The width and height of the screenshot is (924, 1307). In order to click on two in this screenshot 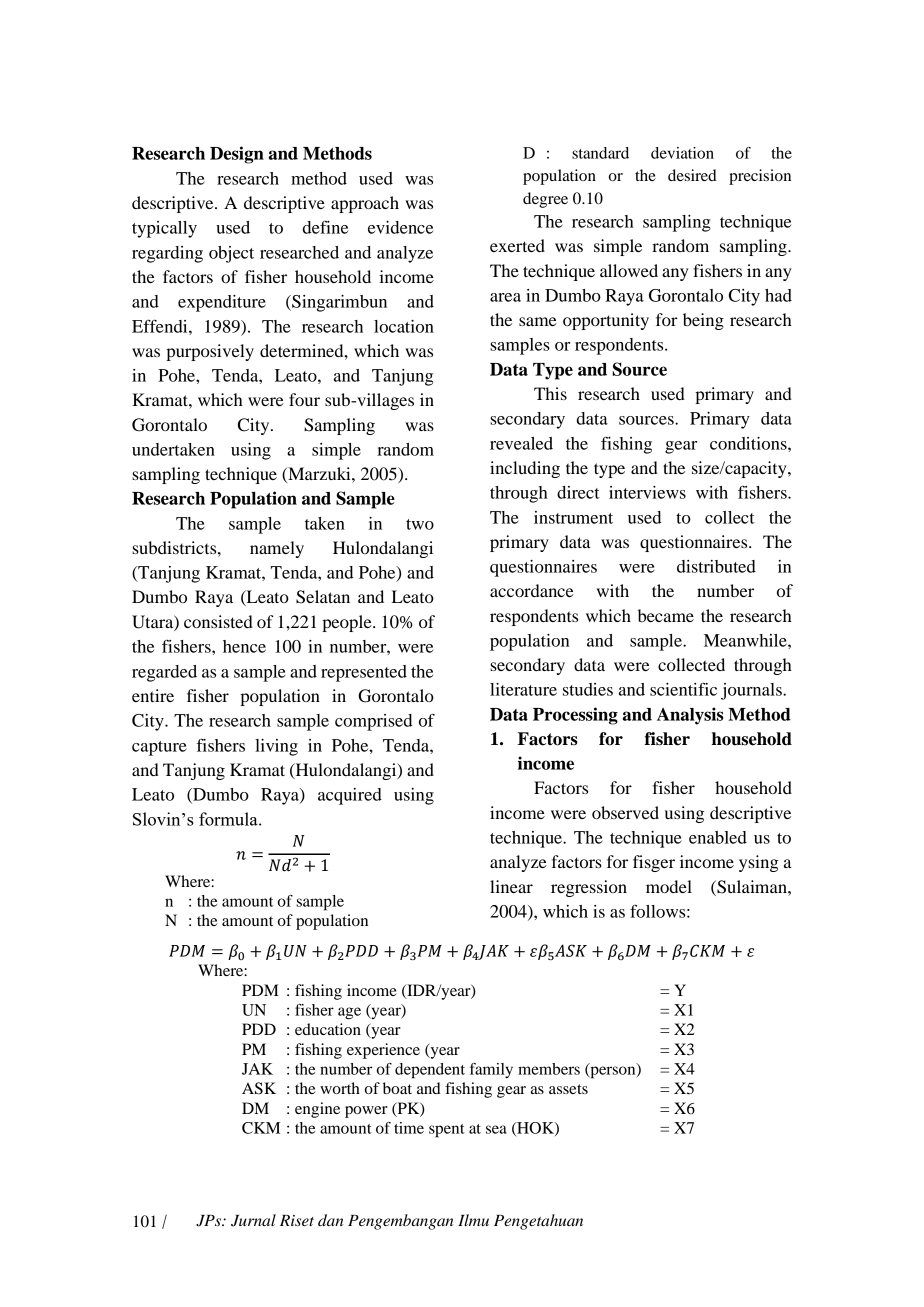, I will do `click(420, 524)`.
